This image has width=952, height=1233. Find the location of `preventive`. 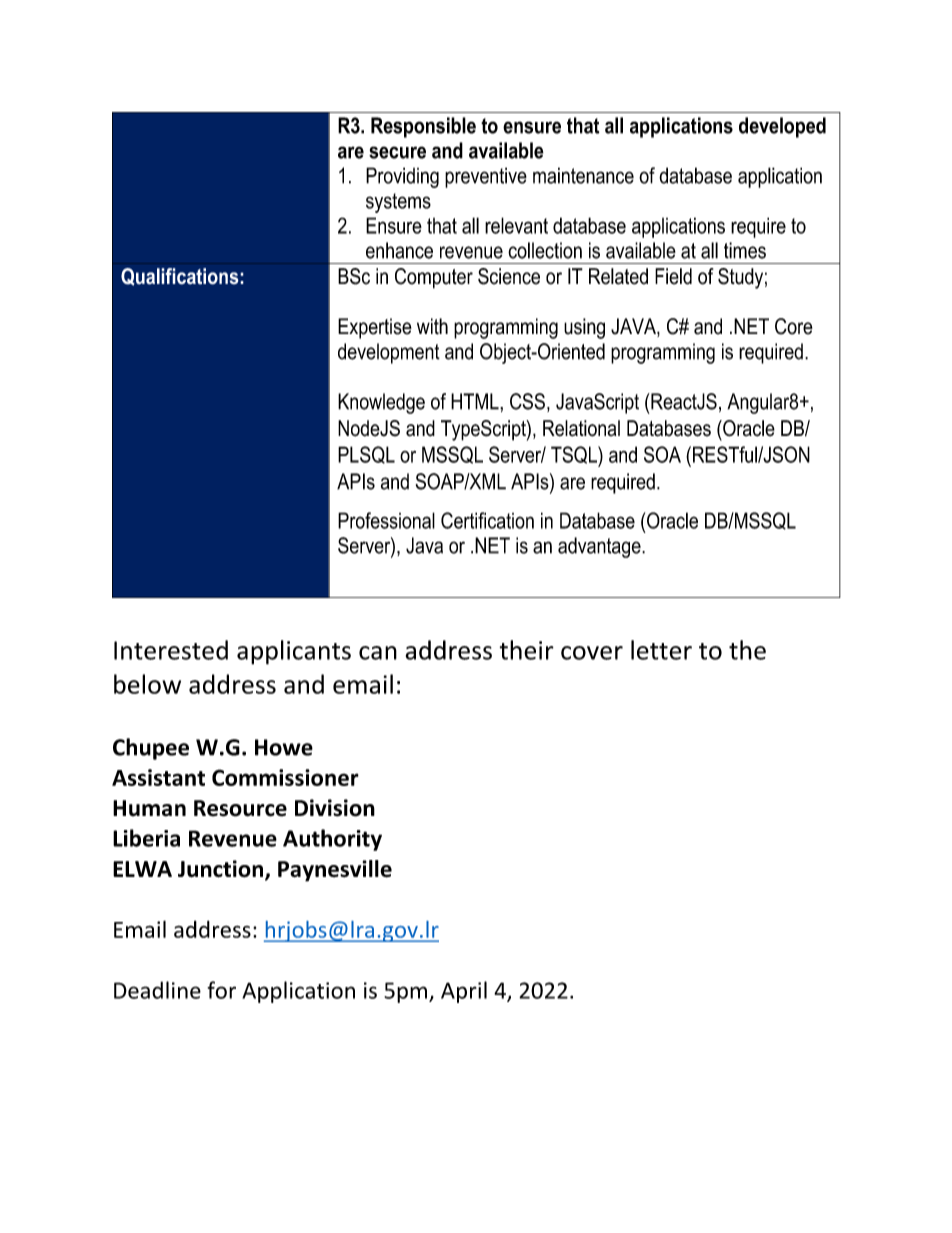

preventive is located at coordinates (486, 177).
